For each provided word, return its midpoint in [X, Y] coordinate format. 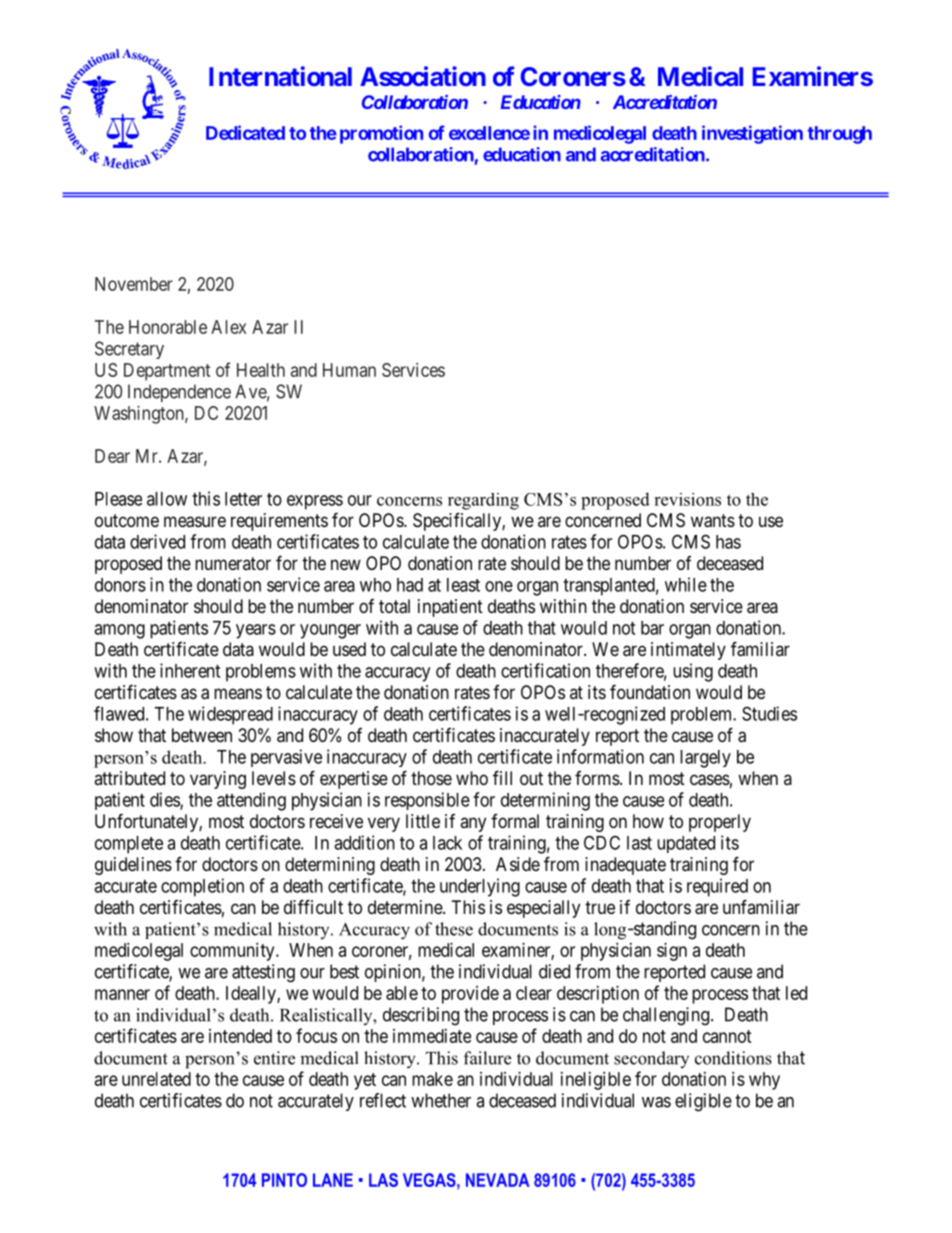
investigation [752, 134]
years [256, 631]
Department [167, 372]
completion [202, 887]
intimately [688, 651]
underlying [480, 887]
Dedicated [245, 132]
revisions [687, 499]
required [717, 887]
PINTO [284, 1180]
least [463, 585]
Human [349, 370]
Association [423, 76]
